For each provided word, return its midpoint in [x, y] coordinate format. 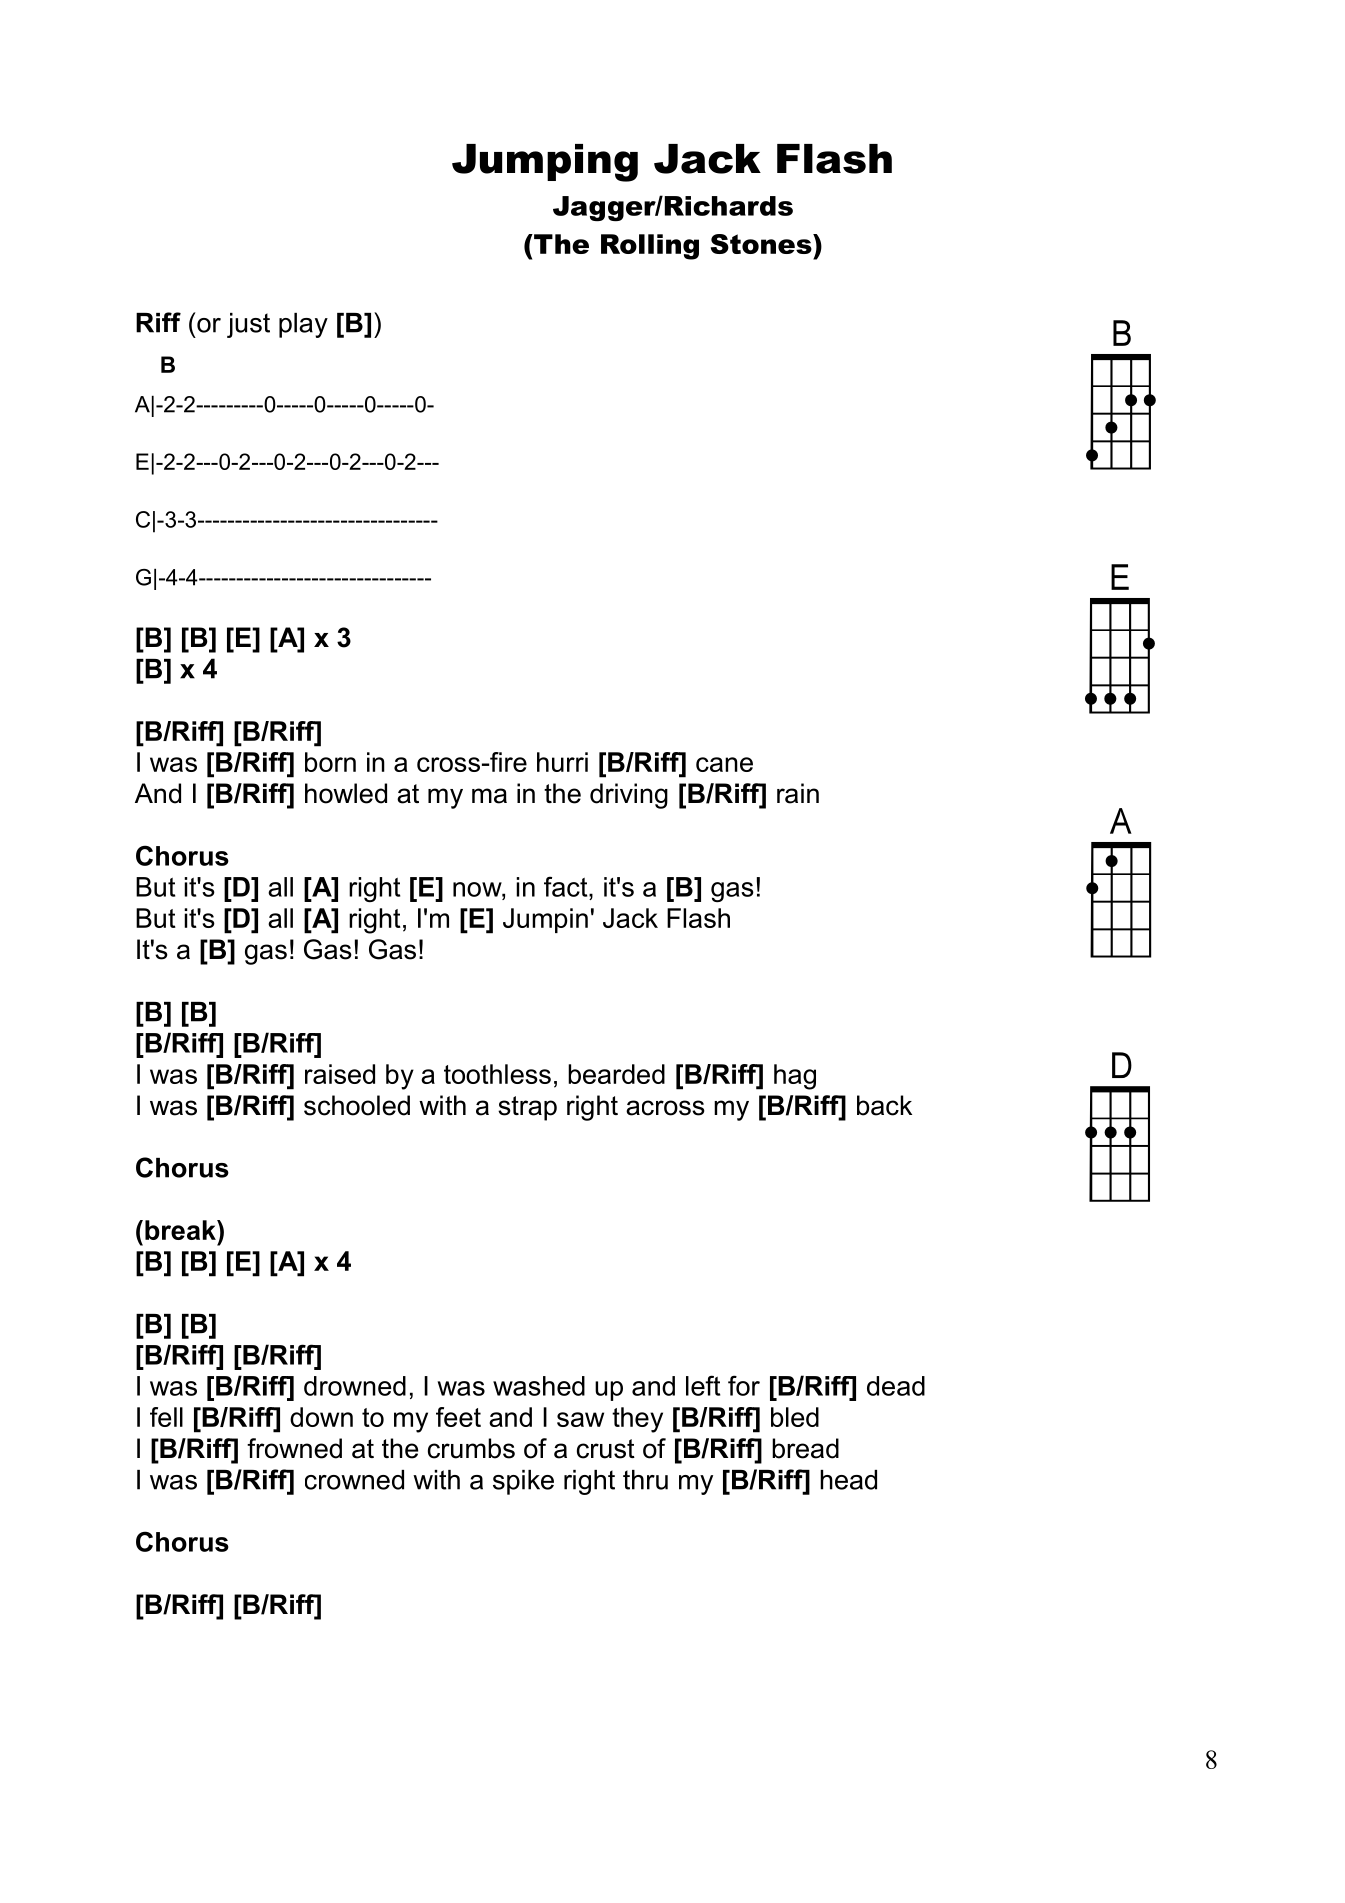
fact [567, 886]
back [884, 1105]
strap [527, 1108]
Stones [762, 244]
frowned [294, 1448]
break [181, 1230]
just [248, 325]
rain [798, 793]
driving [629, 796]
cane [724, 764]
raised [340, 1074]
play [303, 325]
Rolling [650, 247]
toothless [497, 1074]
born [330, 762]
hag [795, 1077]
